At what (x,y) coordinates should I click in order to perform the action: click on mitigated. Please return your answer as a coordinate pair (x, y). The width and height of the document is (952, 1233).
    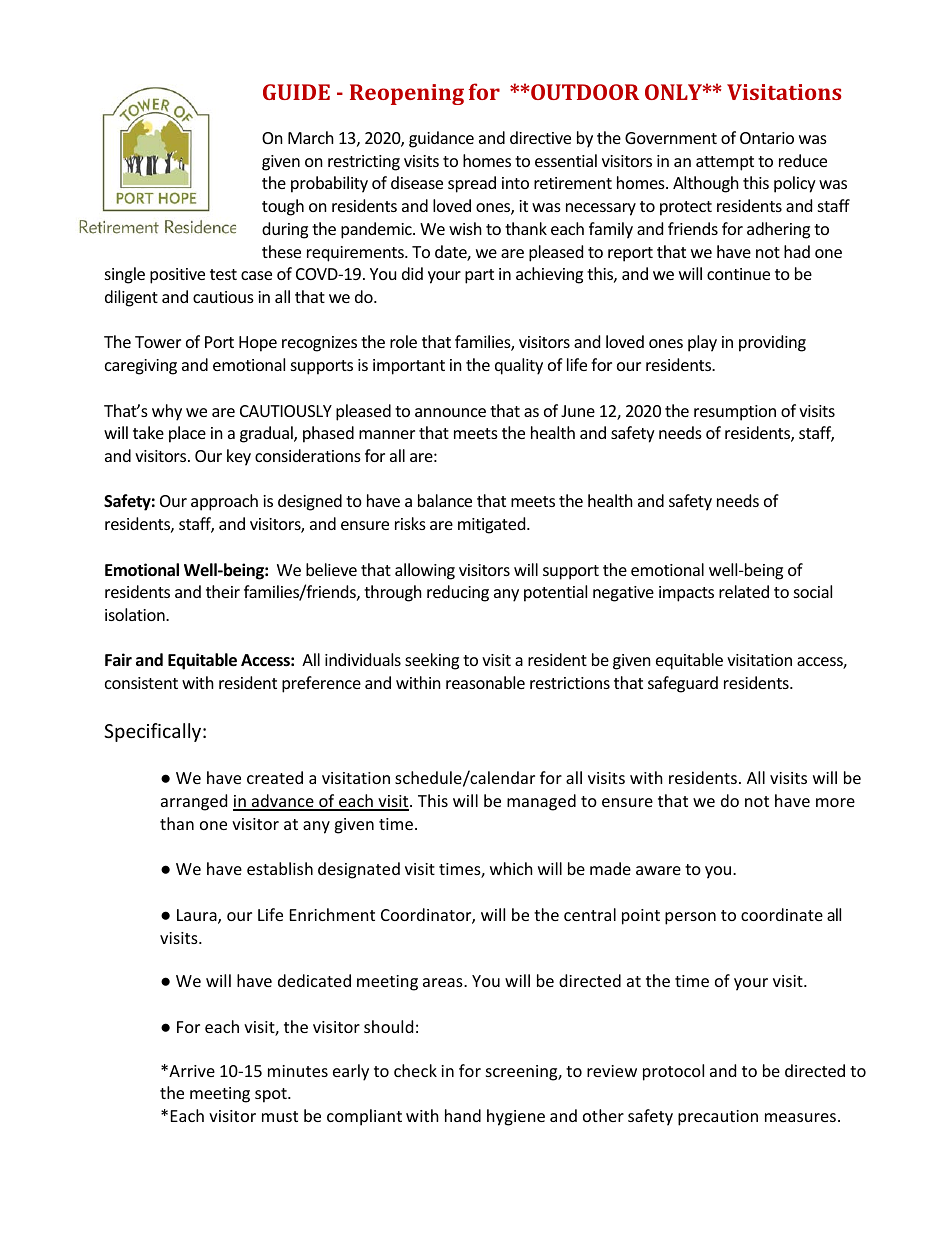
    Looking at the image, I should click on (493, 525).
